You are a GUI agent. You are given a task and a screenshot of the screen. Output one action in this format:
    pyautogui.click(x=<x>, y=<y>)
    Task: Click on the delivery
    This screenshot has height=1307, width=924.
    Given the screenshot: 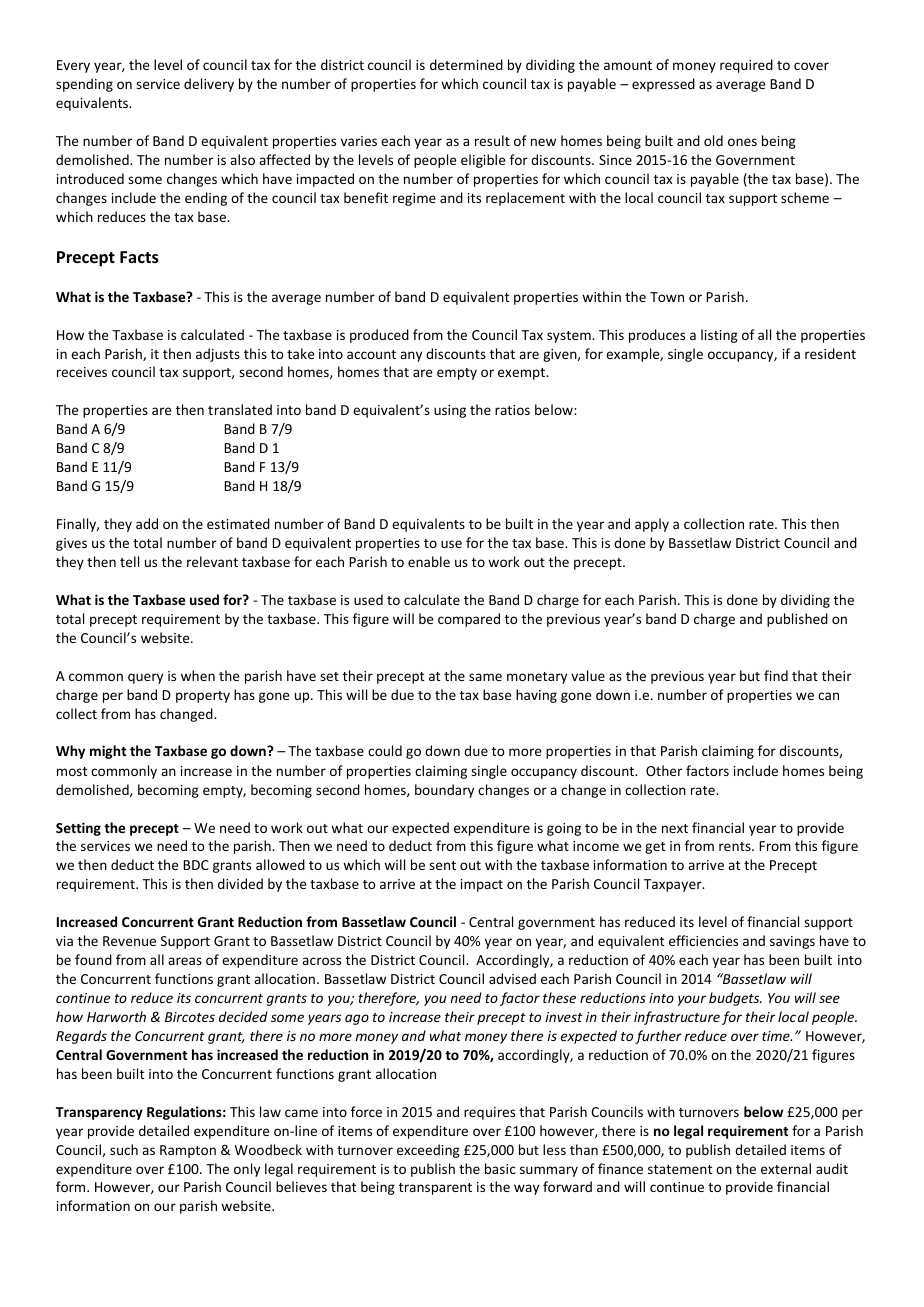 What is the action you would take?
    pyautogui.click(x=209, y=85)
